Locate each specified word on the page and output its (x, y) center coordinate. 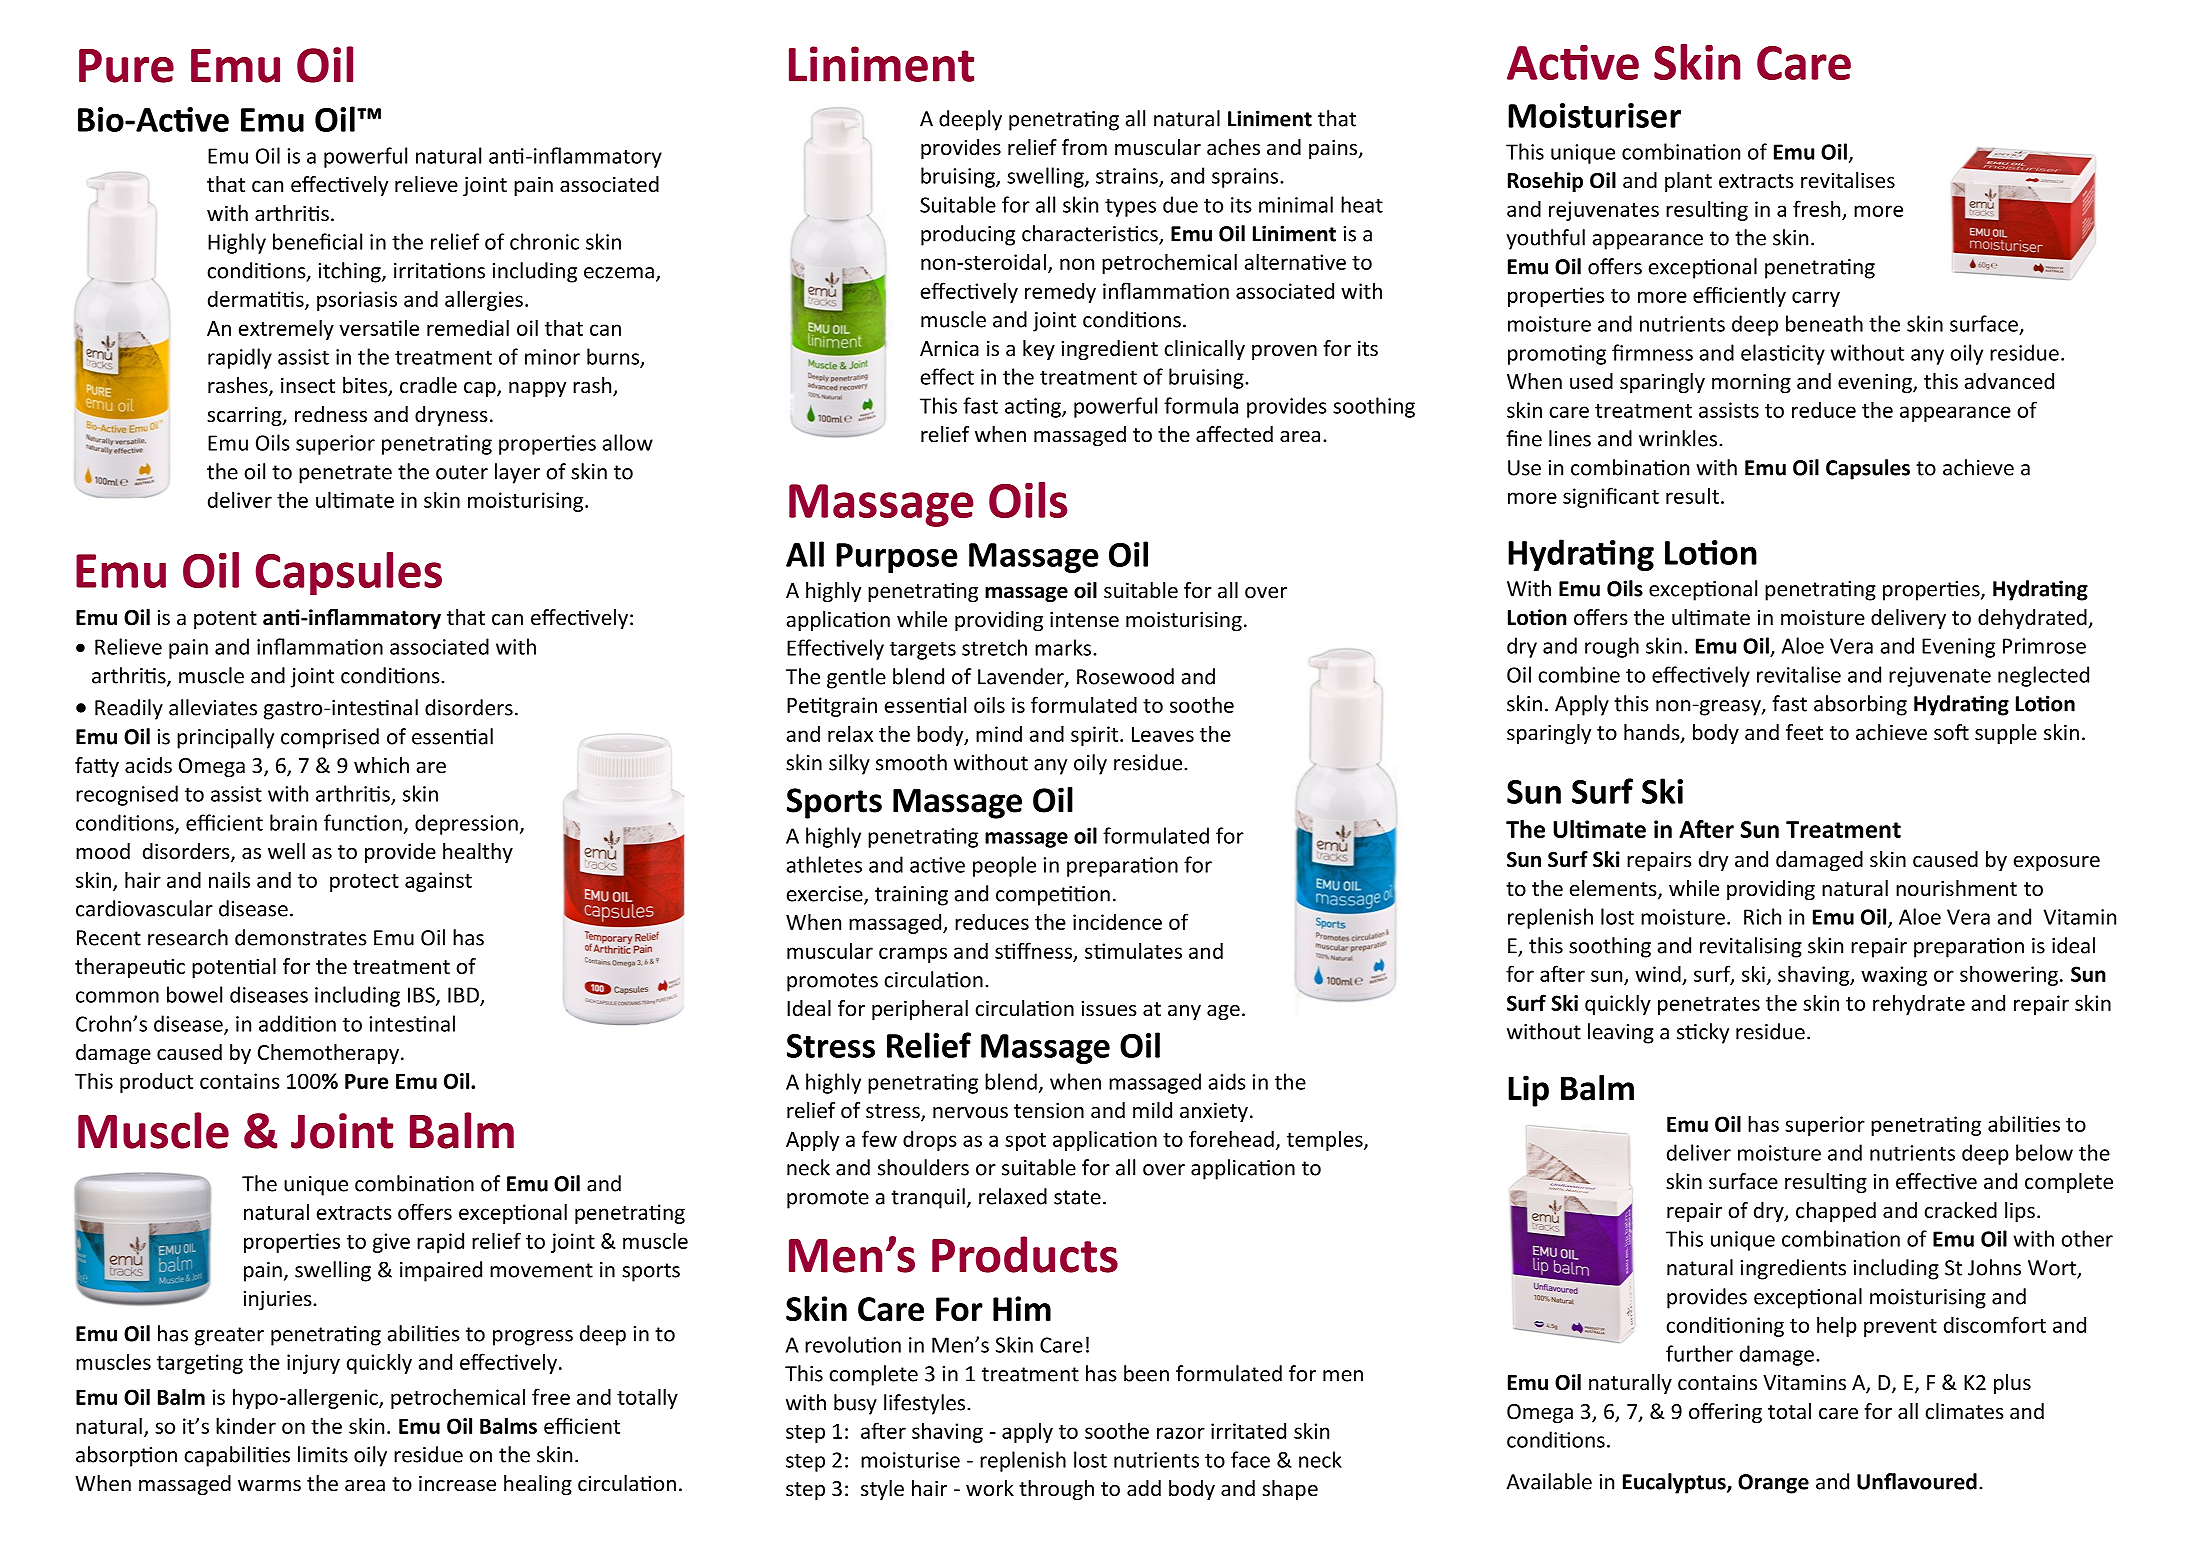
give (391, 1243)
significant (1611, 497)
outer (462, 472)
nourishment (1956, 888)
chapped (1836, 1212)
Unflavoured (1917, 1481)
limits (323, 1454)
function (363, 822)
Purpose (897, 558)
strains (1128, 177)
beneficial (317, 241)
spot (1025, 1142)
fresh (1818, 210)
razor (1181, 1433)
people (1004, 866)
